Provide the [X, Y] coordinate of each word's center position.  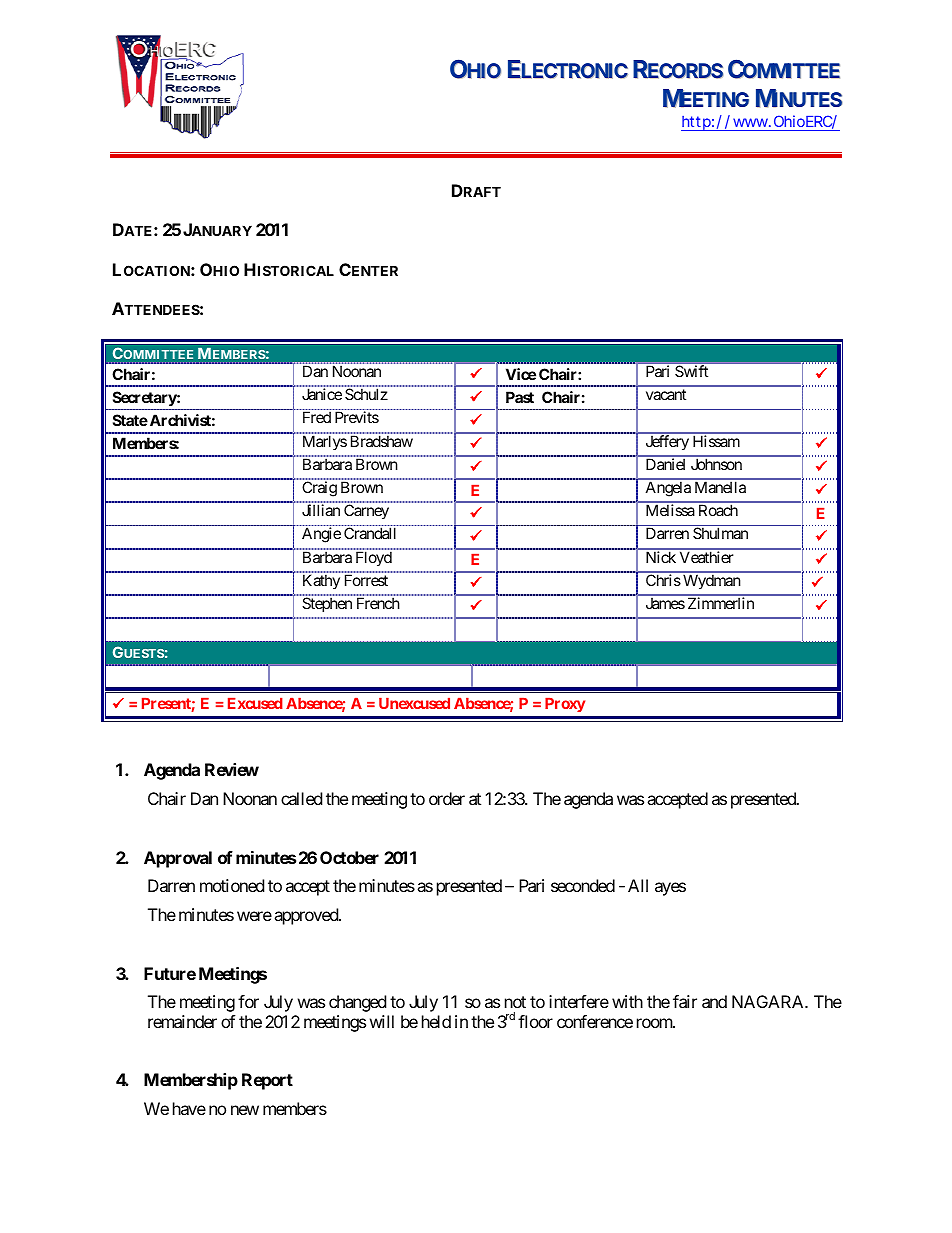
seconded [583, 885]
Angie [321, 535]
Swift [691, 371]
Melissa [670, 510]
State [130, 420]
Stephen [327, 604]
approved [307, 916]
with [627, 1001]
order [447, 798]
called [301, 798]
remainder [182, 1021]
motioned [232, 885]
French [378, 603]
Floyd [374, 559]
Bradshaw [382, 441]
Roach [718, 510]
